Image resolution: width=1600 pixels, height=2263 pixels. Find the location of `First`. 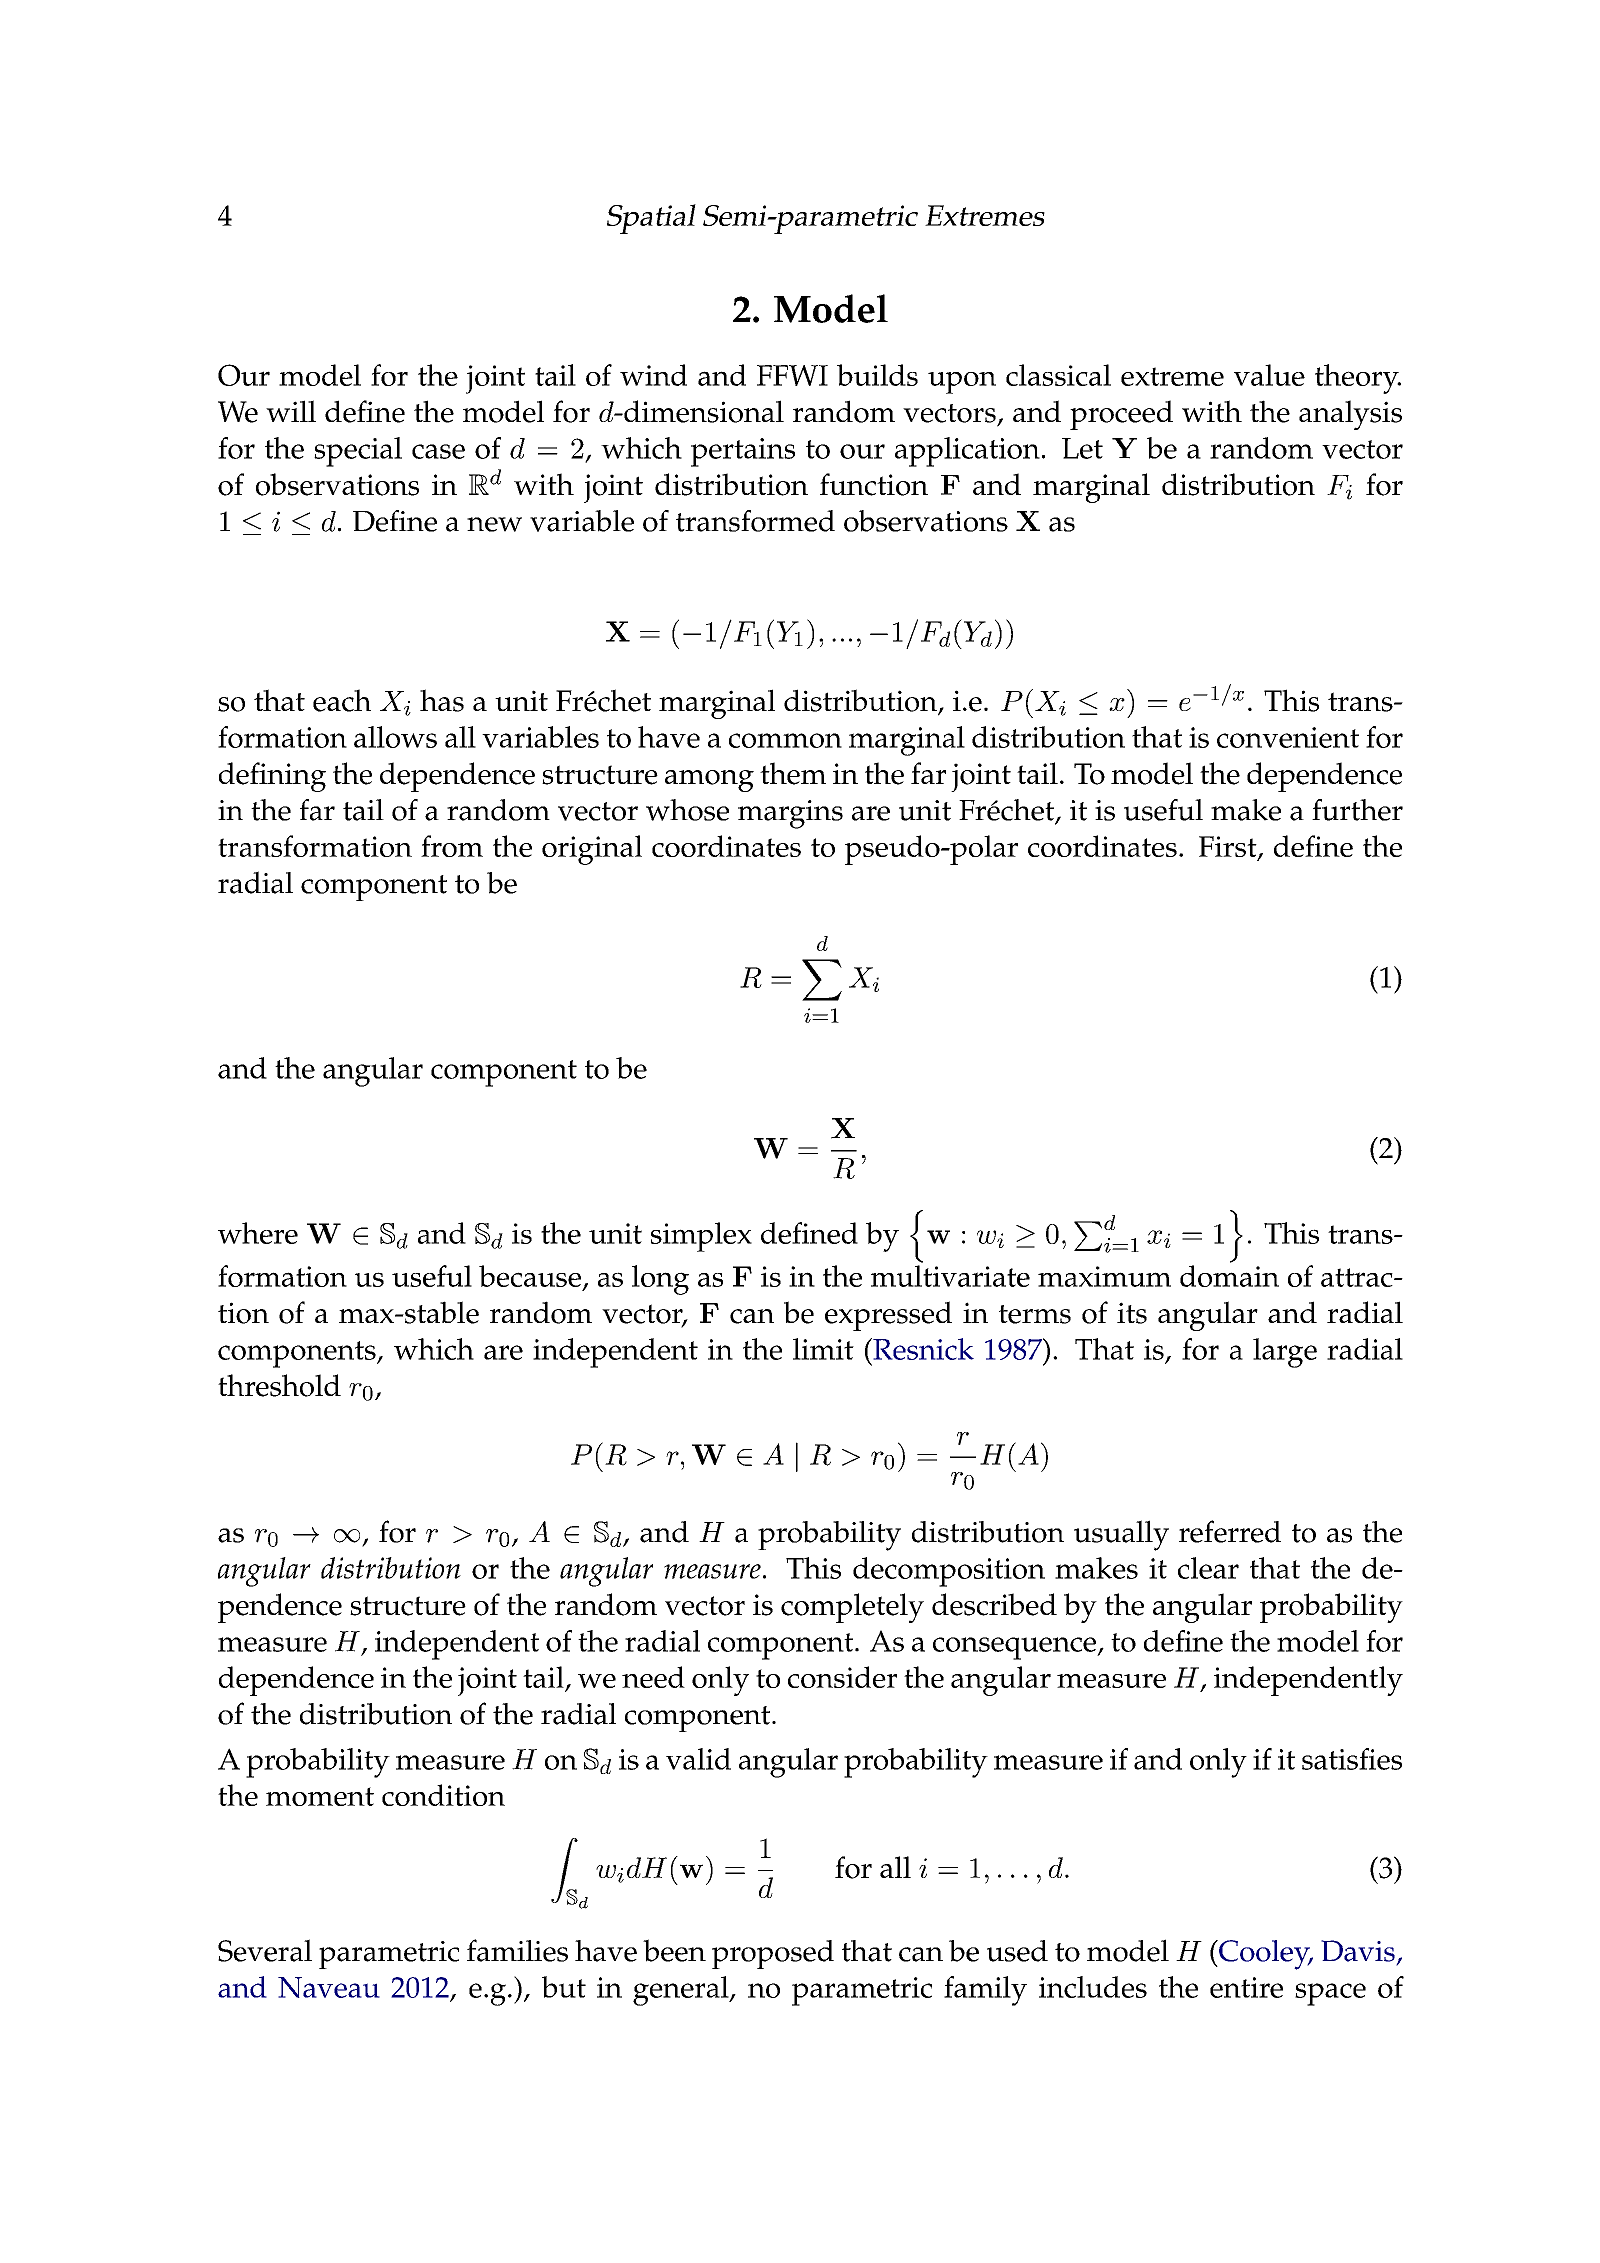

First is located at coordinates (1229, 848).
